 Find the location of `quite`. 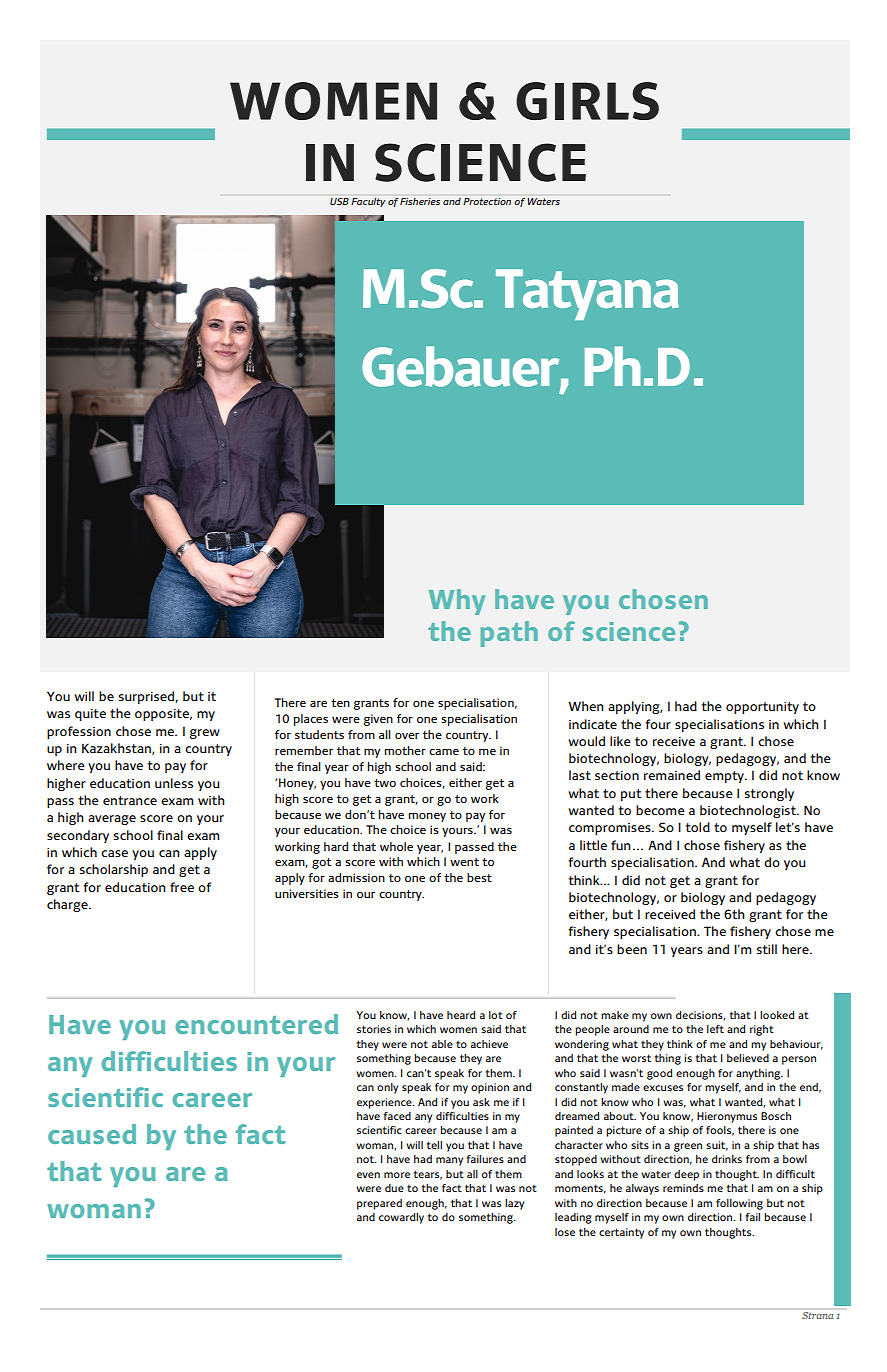

quite is located at coordinates (90, 715).
